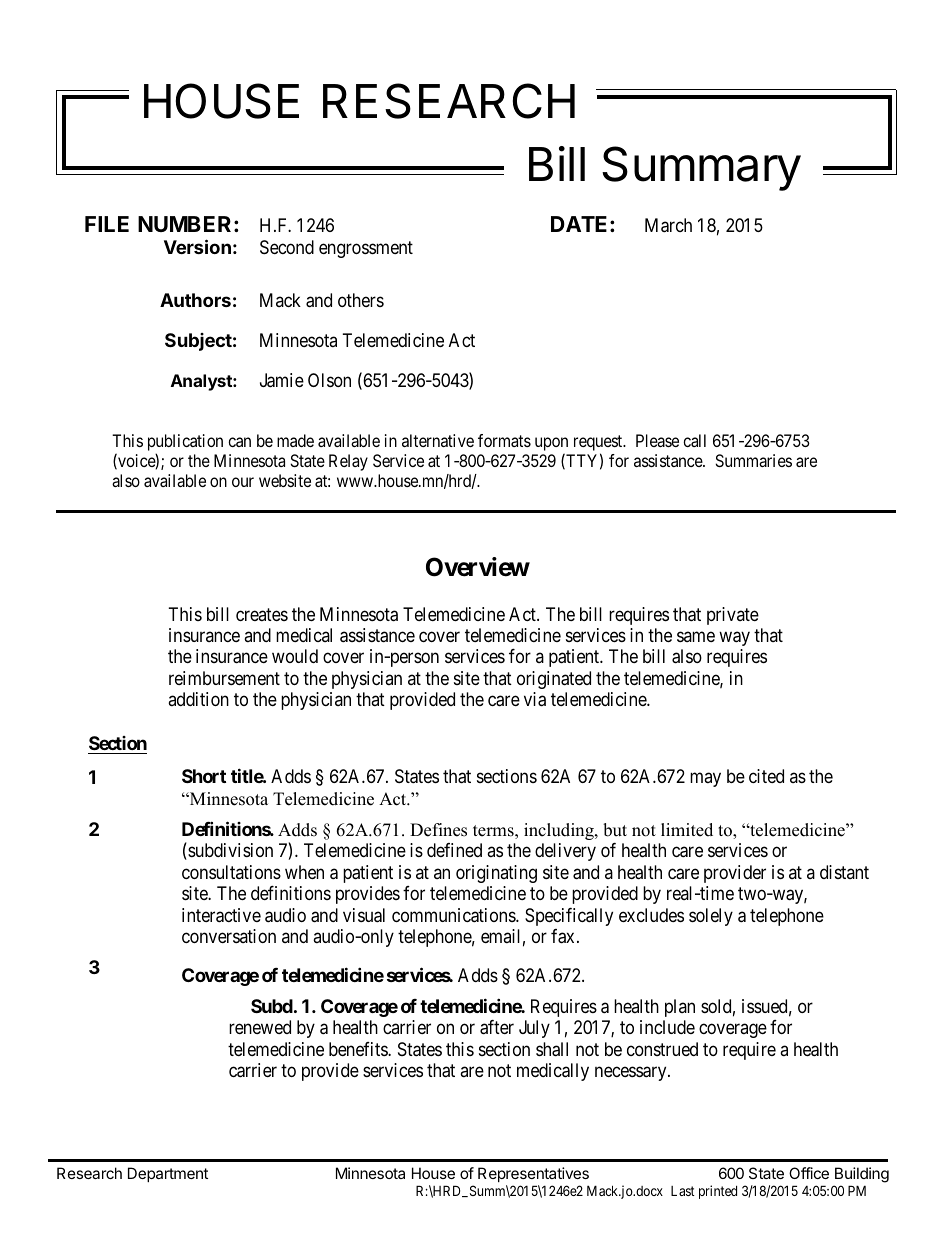 Image resolution: width=952 pixels, height=1233 pixels. Describe the element at coordinates (668, 225) in the image. I see `March` at that location.
